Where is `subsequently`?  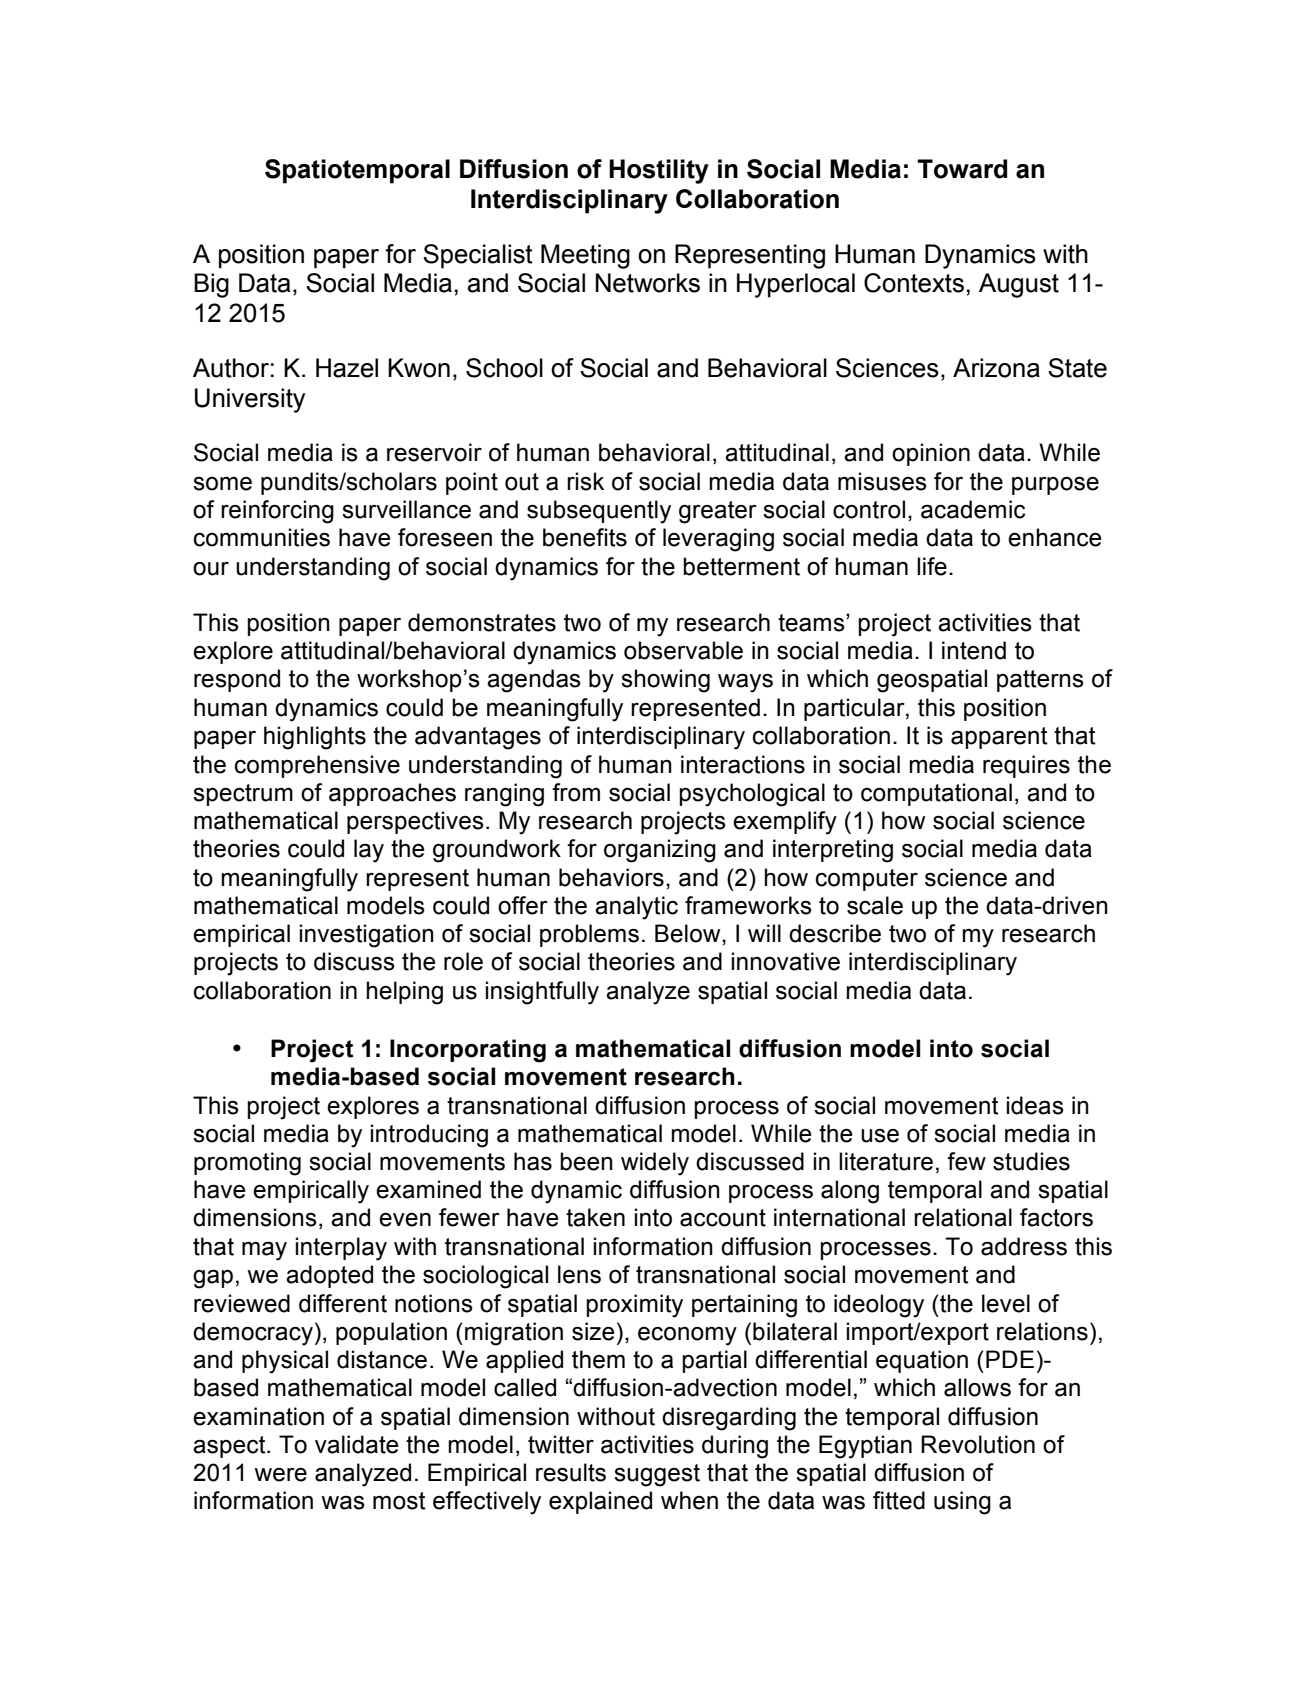
subsequently is located at coordinates (599, 512).
